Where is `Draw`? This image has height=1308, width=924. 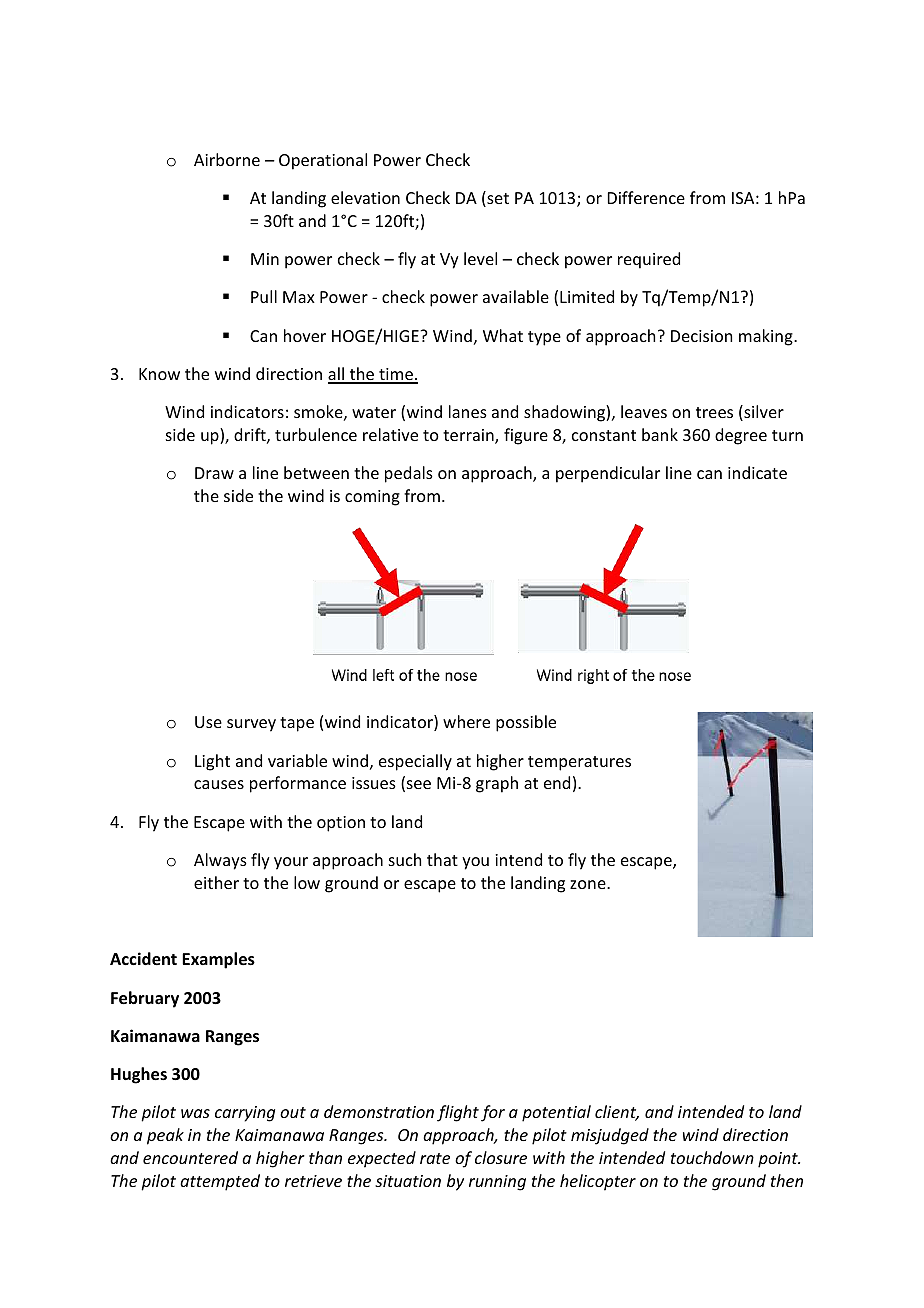 Draw is located at coordinates (214, 473).
